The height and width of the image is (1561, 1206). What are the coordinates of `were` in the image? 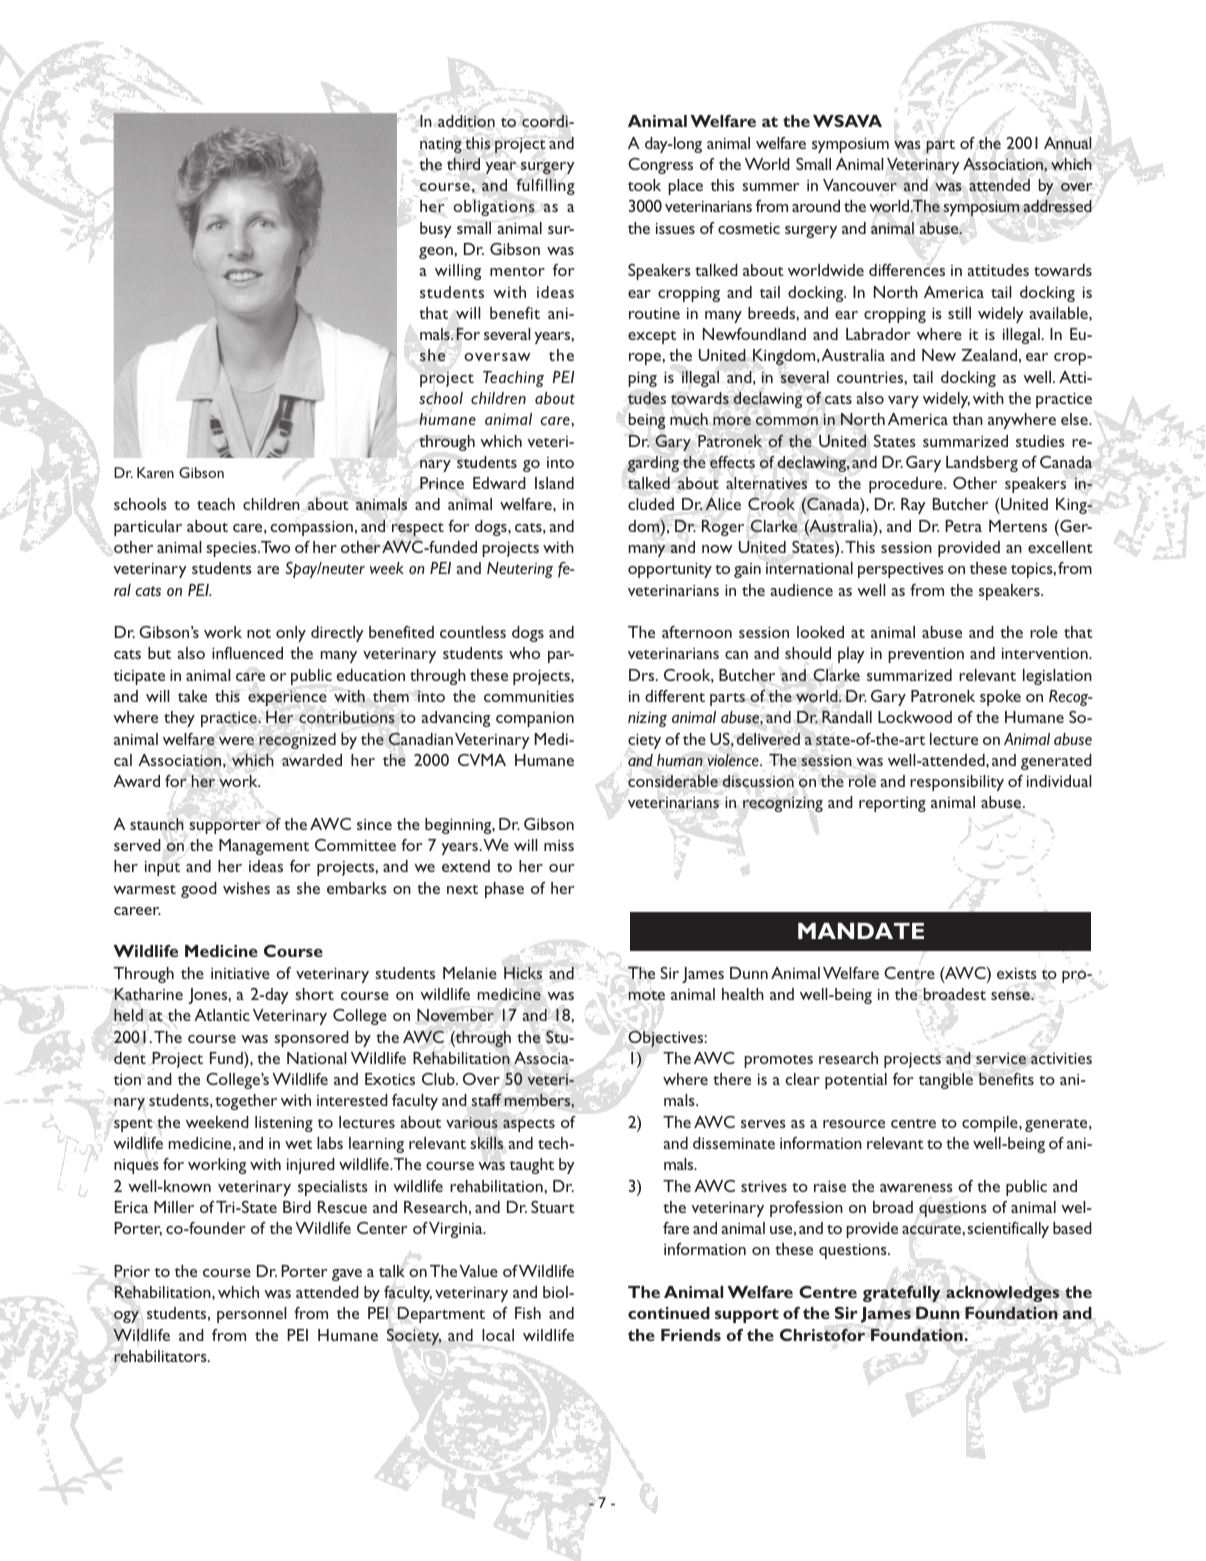 It's located at (236, 741).
